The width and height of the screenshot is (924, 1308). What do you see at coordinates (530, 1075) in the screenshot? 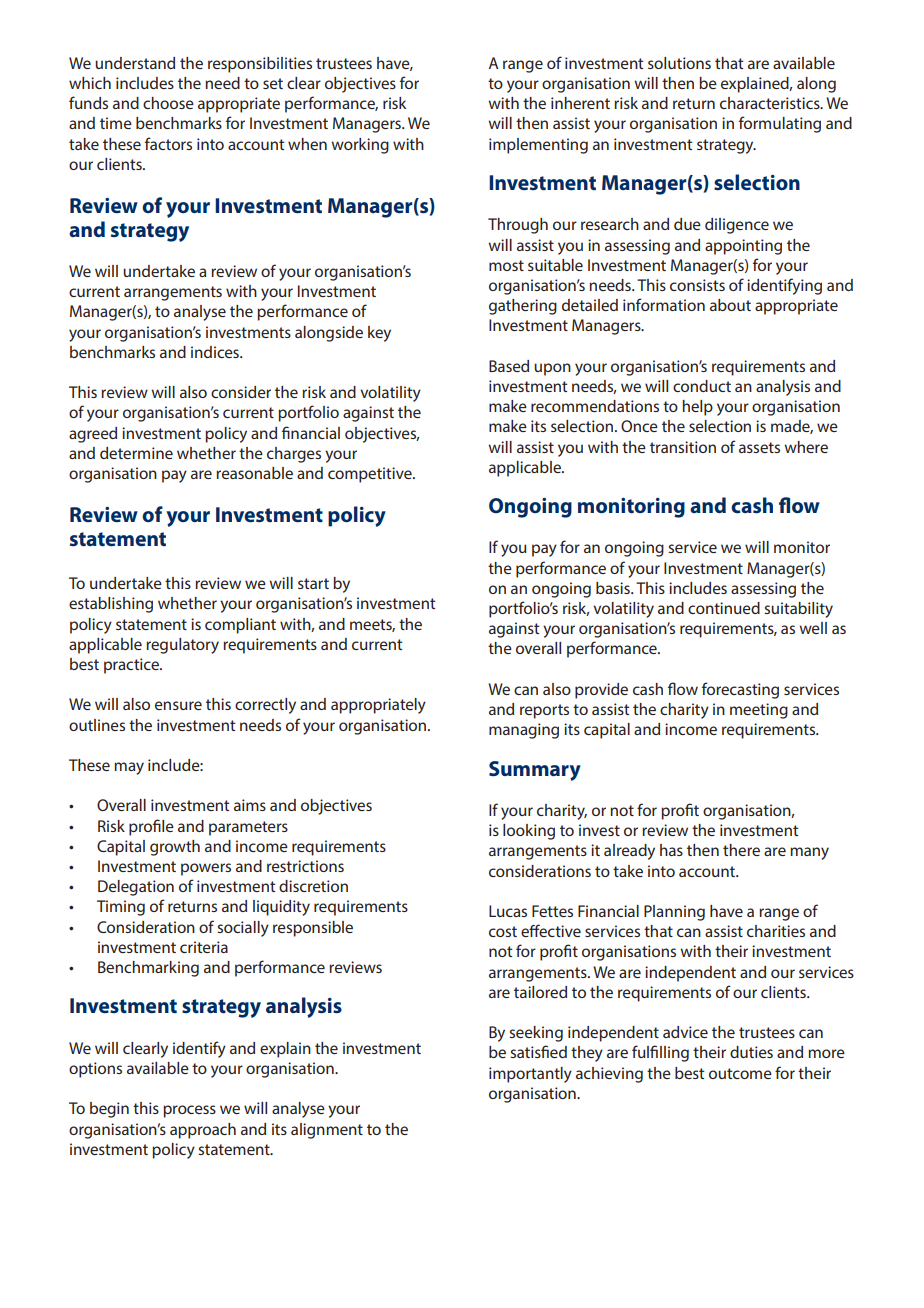
I see `importantly` at bounding box center [530, 1075].
